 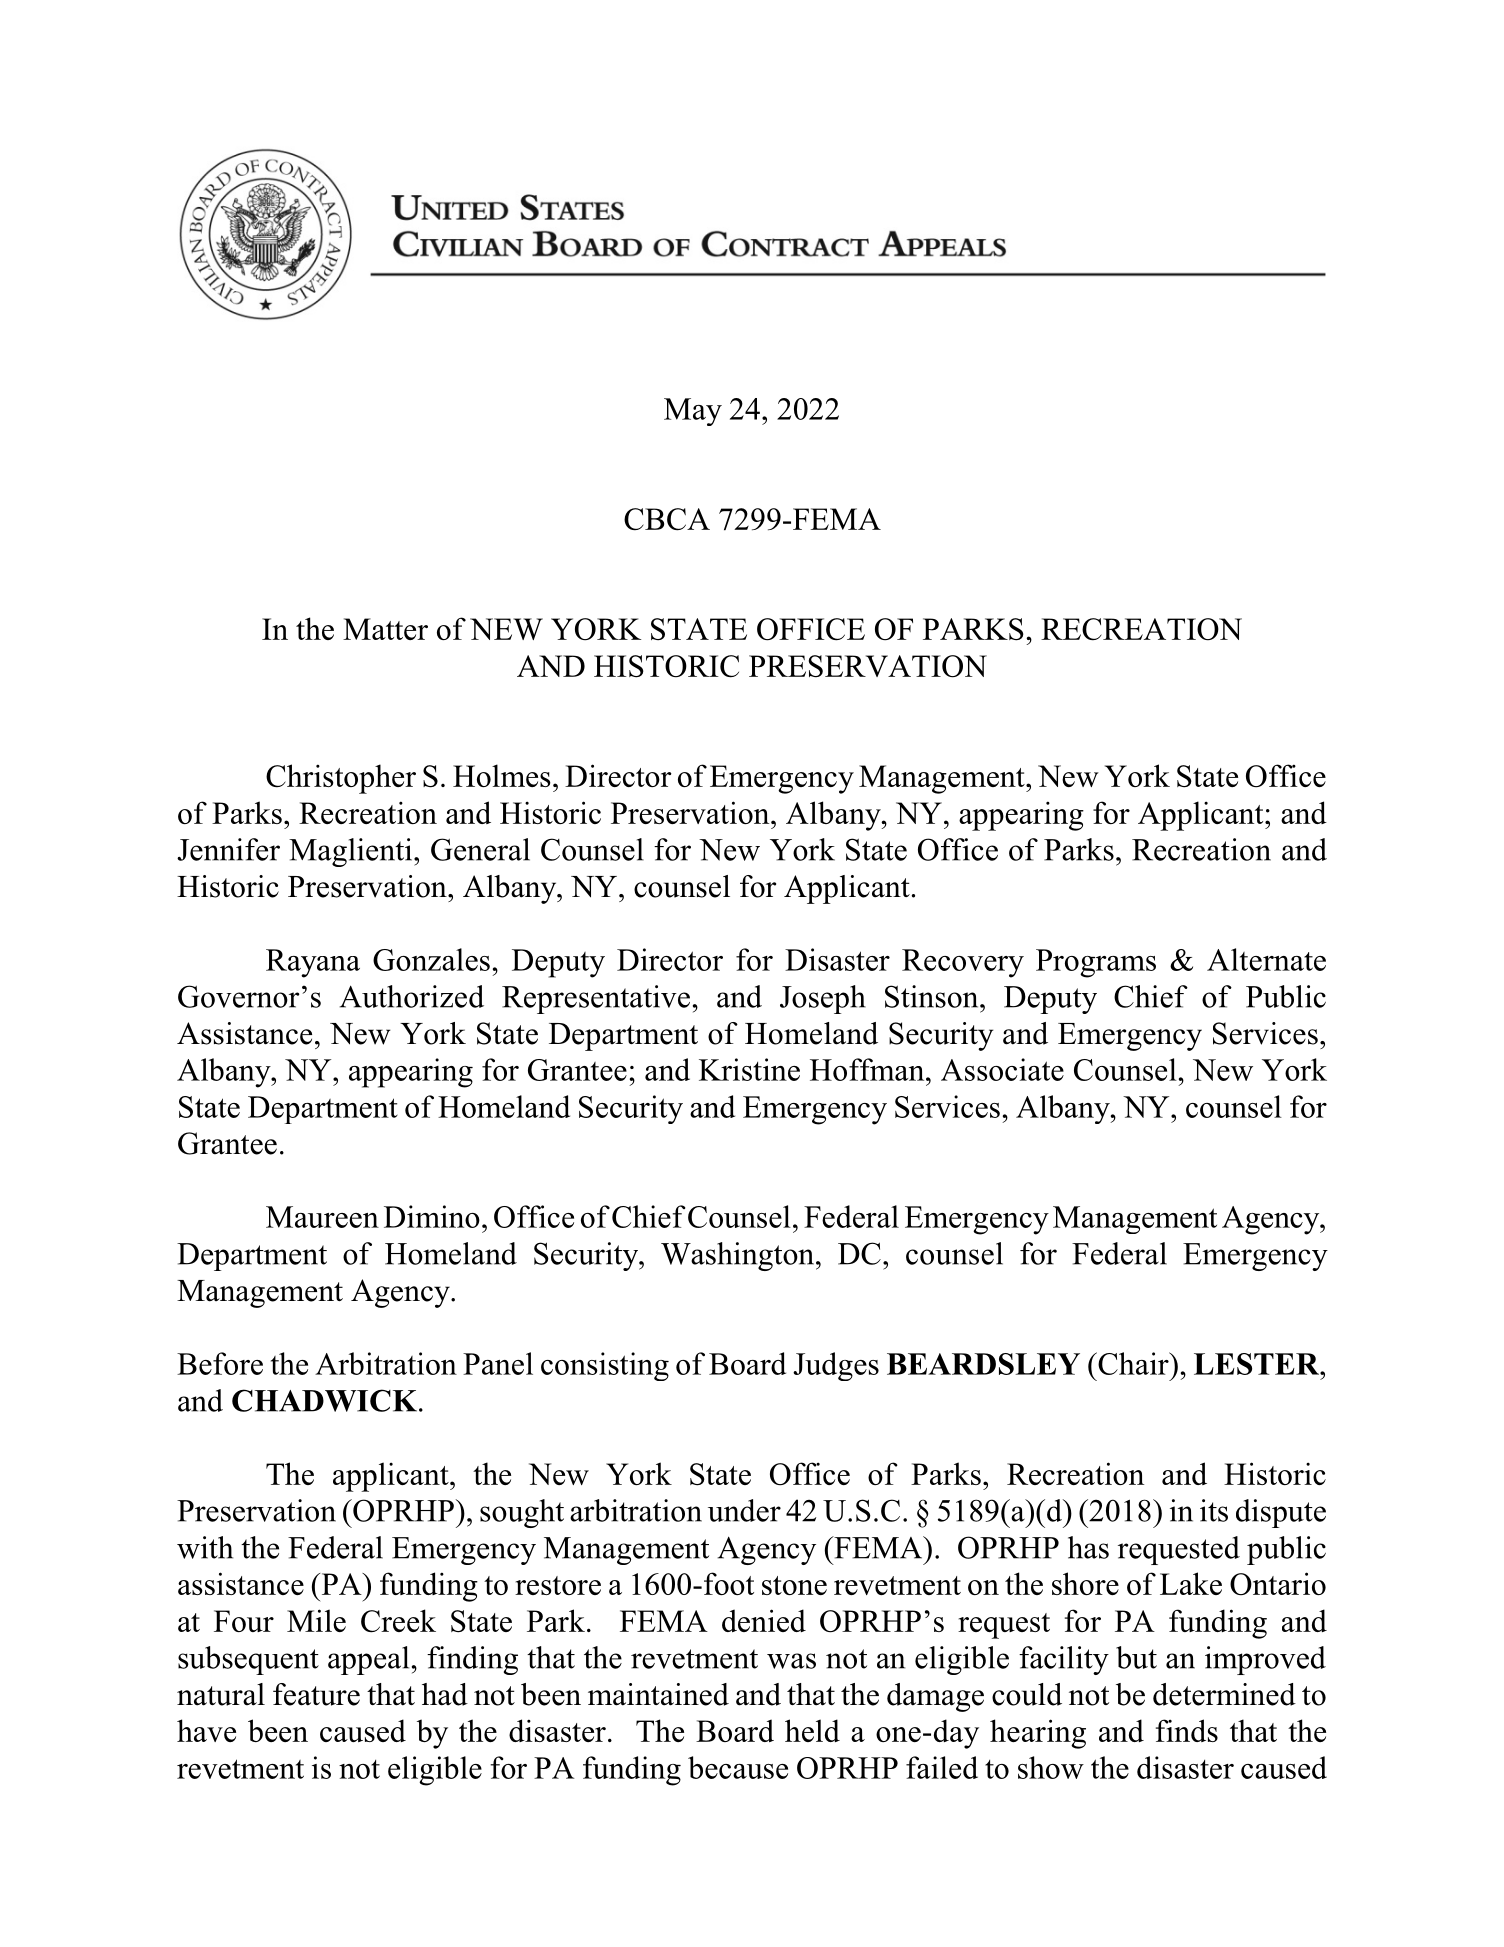 What do you see at coordinates (1096, 963) in the screenshot?
I see `Programs` at bounding box center [1096, 963].
